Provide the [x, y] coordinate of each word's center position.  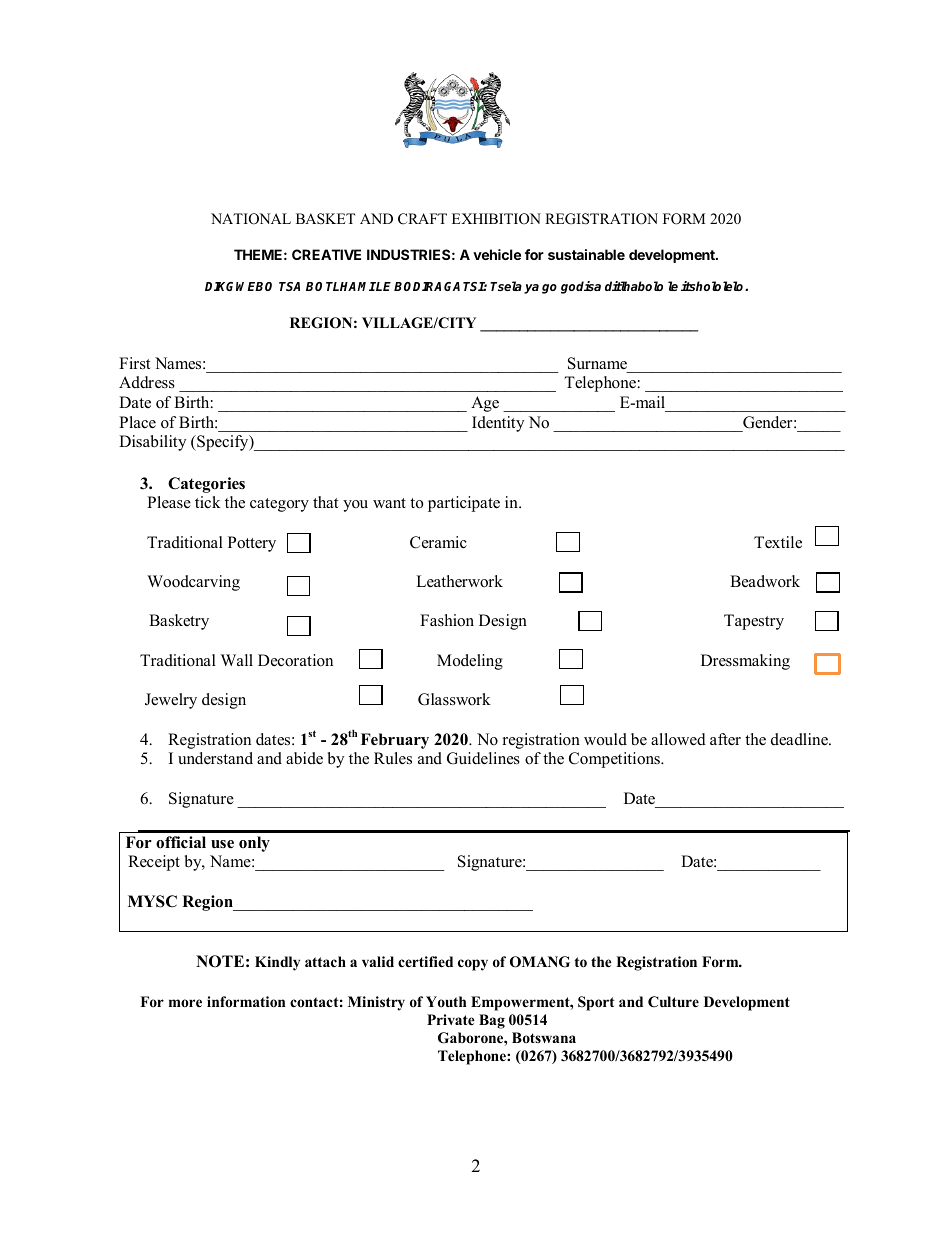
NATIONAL [251, 219]
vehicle [497, 254]
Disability [152, 443]
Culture [673, 1002]
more [185, 1003]
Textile [778, 542]
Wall [237, 660]
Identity [498, 424]
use [222, 844]
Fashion [447, 620]
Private [451, 1019]
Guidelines [483, 758]
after [725, 739]
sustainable [586, 254]
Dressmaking [745, 662]
